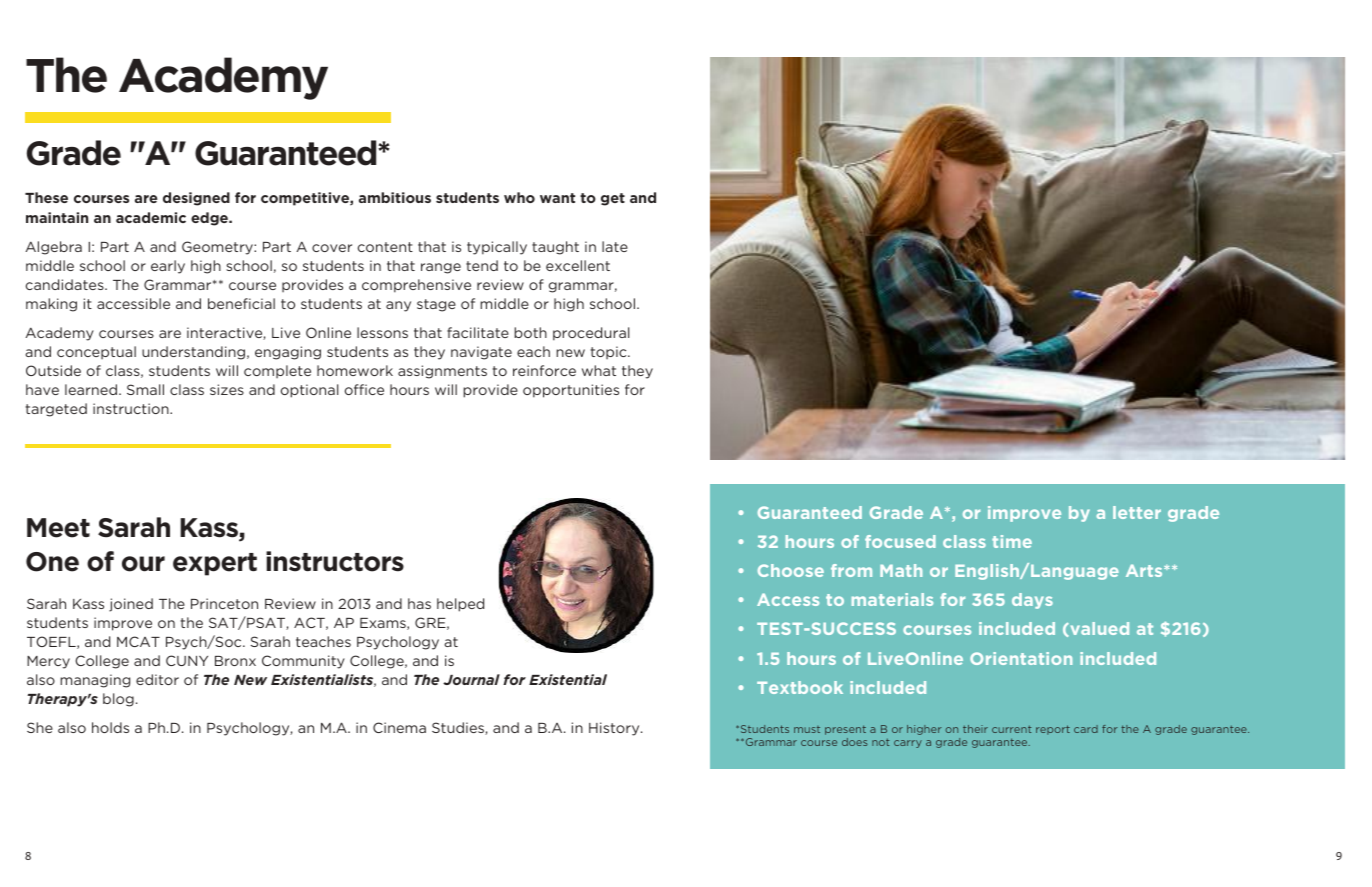 The image size is (1372, 887). I want to click on late, so click(615, 246).
